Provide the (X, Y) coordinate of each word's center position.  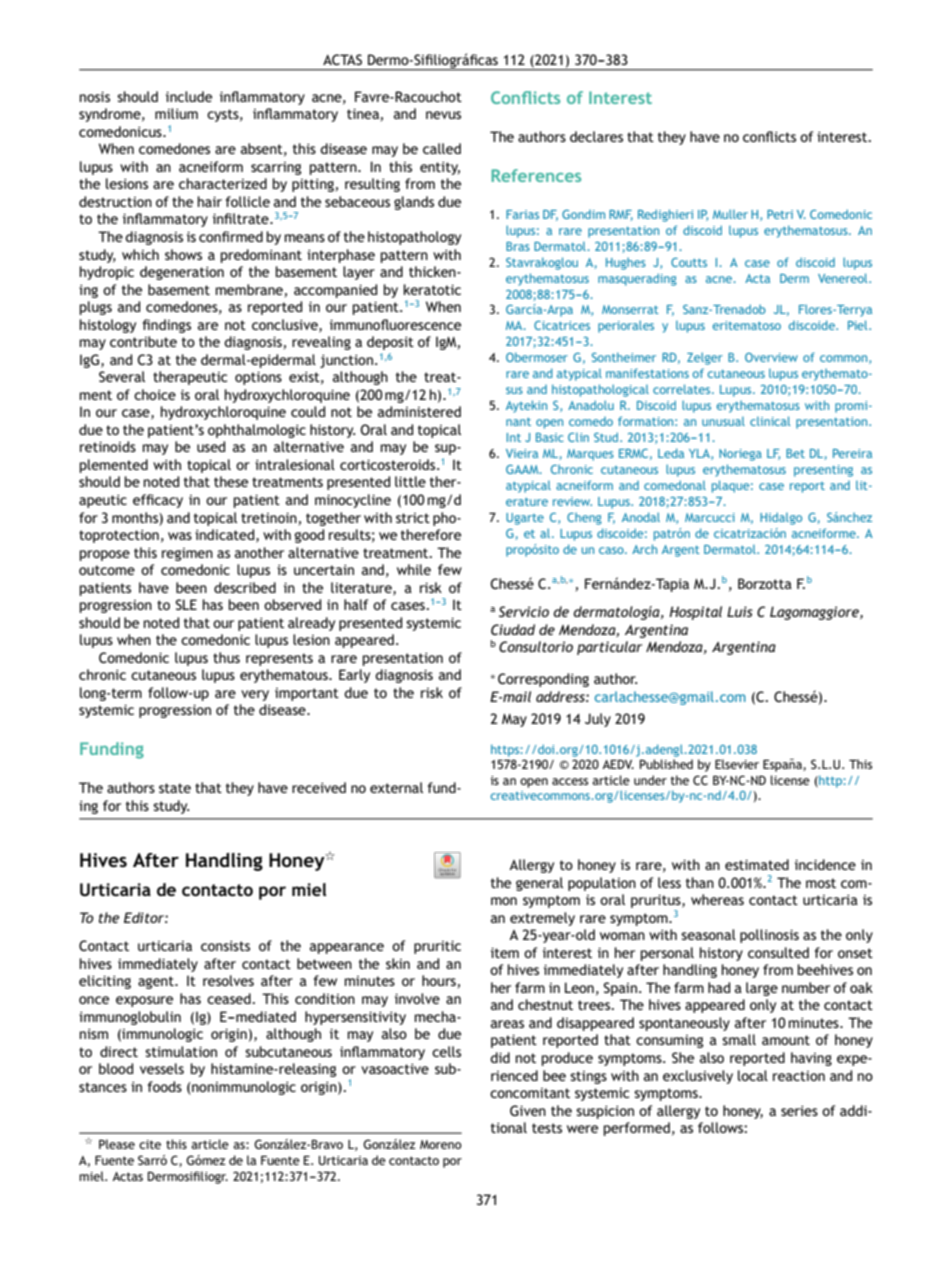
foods (165, 1086)
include (189, 96)
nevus (443, 115)
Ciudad (513, 629)
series (799, 1110)
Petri (780, 214)
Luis (740, 611)
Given (528, 1110)
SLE (186, 604)
